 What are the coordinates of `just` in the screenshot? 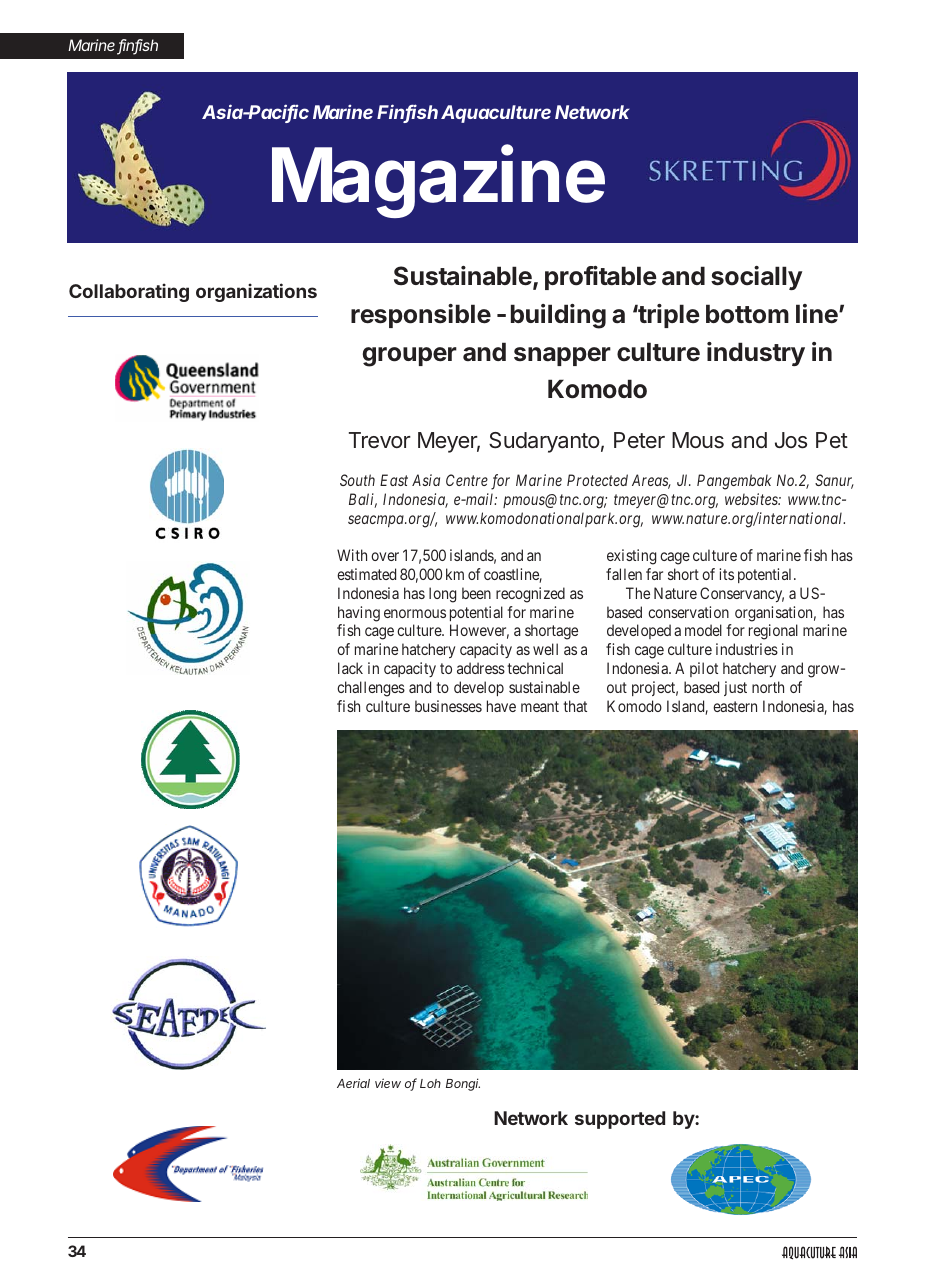 It's located at (735, 688).
